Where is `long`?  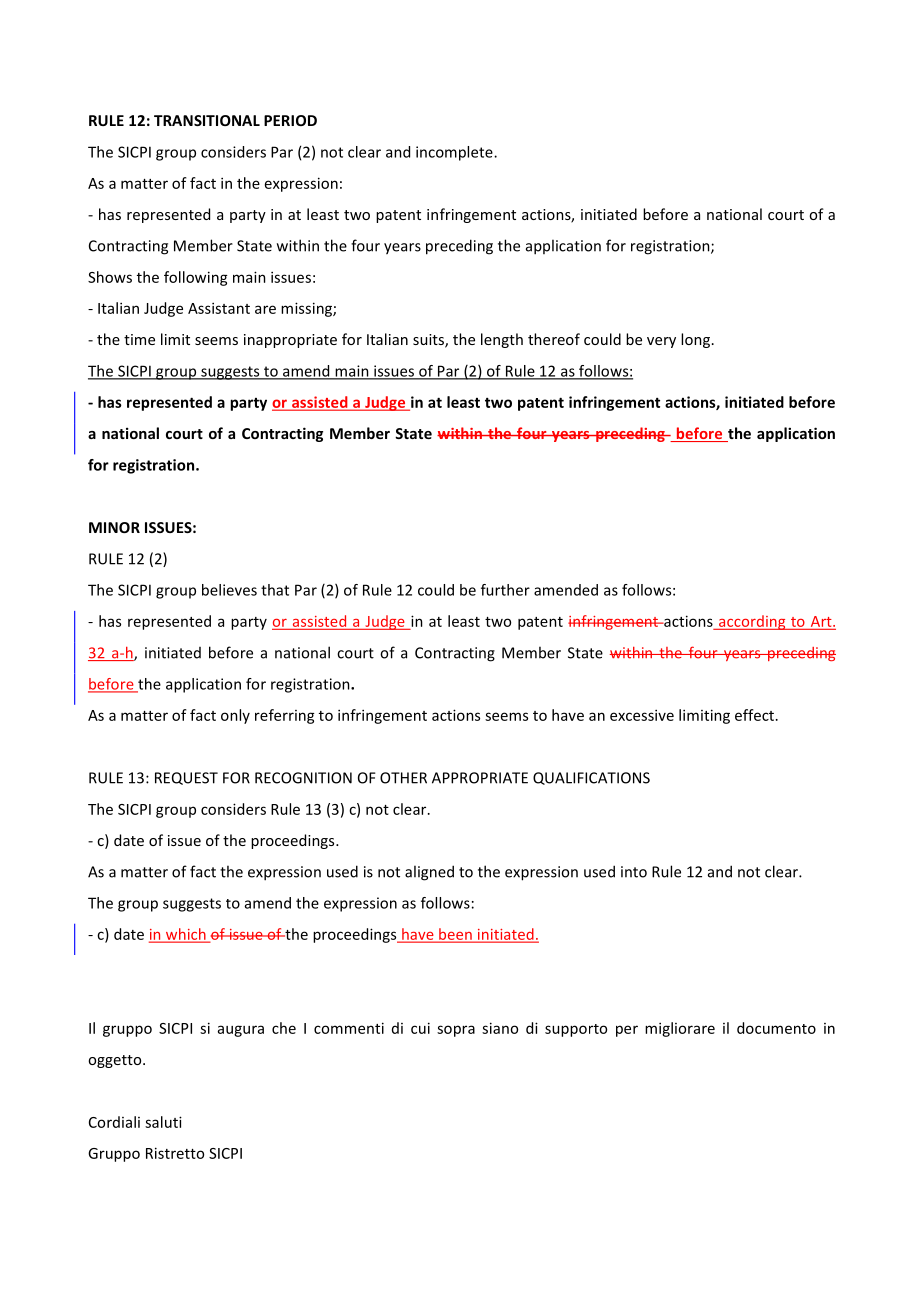
long is located at coordinates (697, 340).
